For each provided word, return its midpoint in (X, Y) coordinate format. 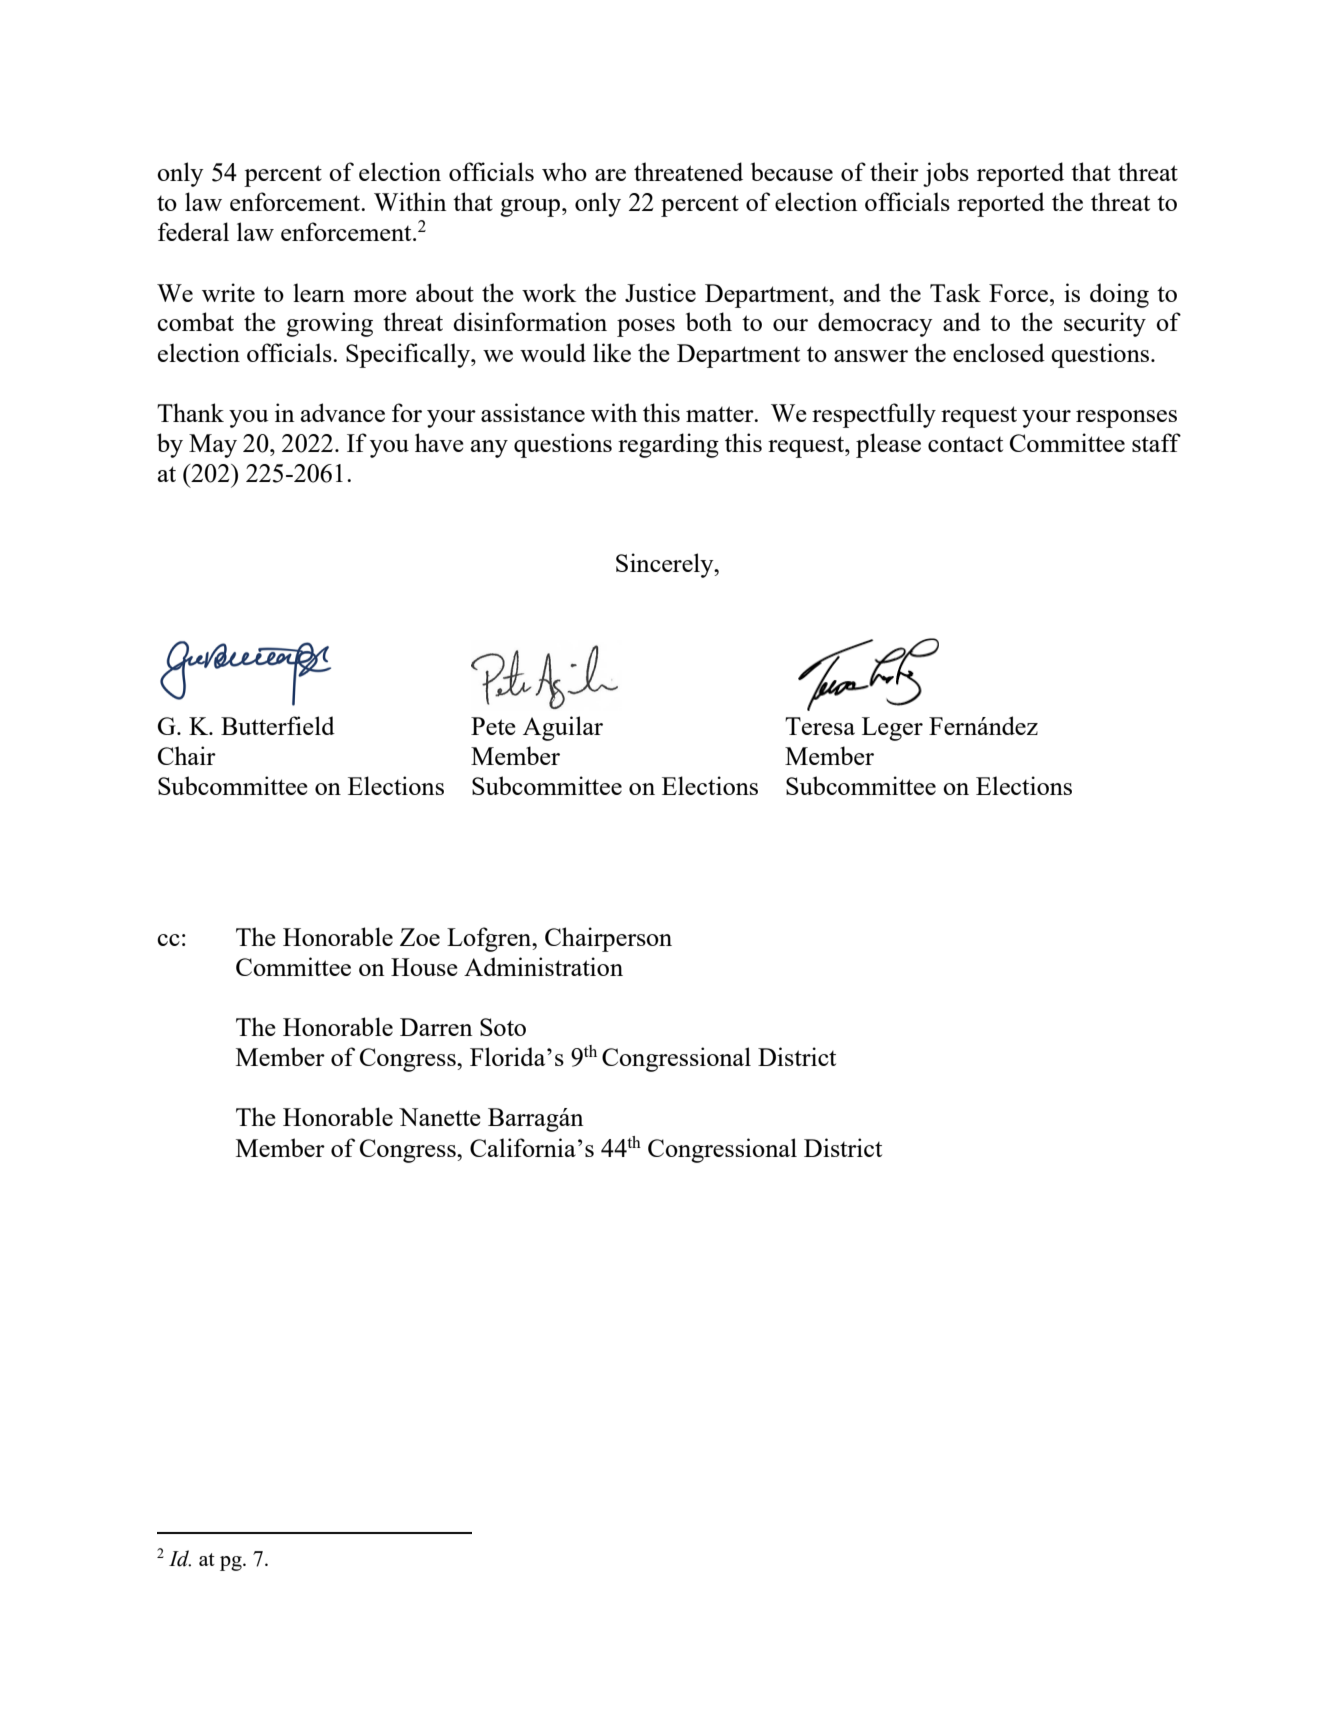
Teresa (820, 726)
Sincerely (666, 565)
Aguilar (563, 728)
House (424, 967)
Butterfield (278, 725)
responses (1126, 419)
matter (721, 414)
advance (343, 412)
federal (193, 231)
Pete (493, 726)
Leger (892, 729)
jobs (946, 174)
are (610, 175)
